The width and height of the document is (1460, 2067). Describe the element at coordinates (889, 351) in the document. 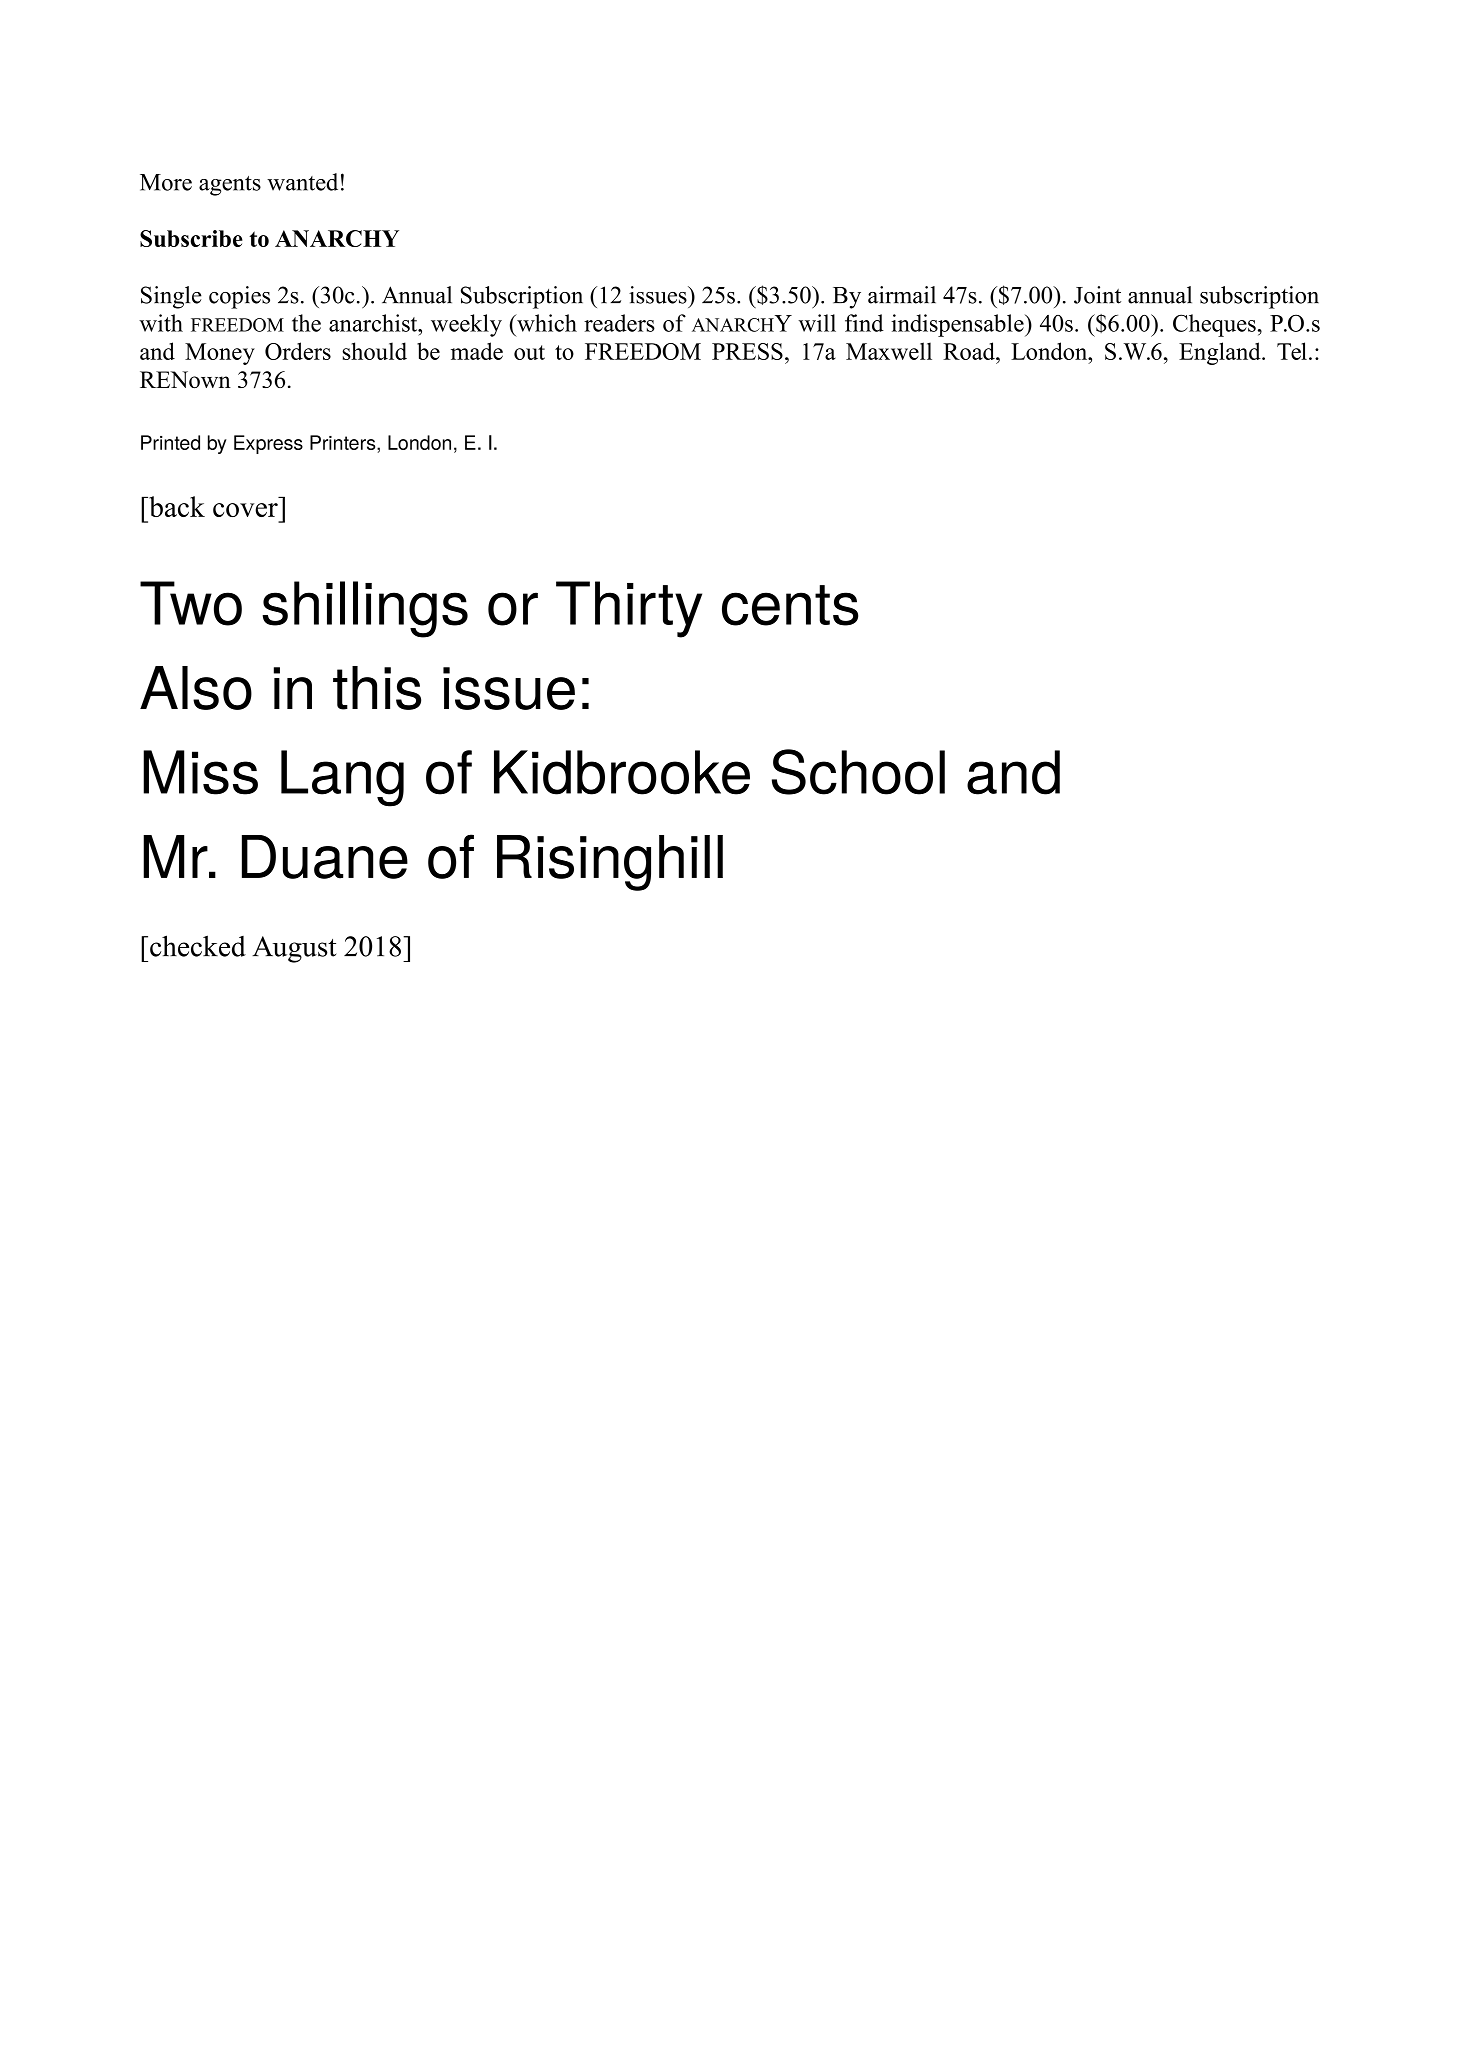

I see `Maxwell` at that location.
